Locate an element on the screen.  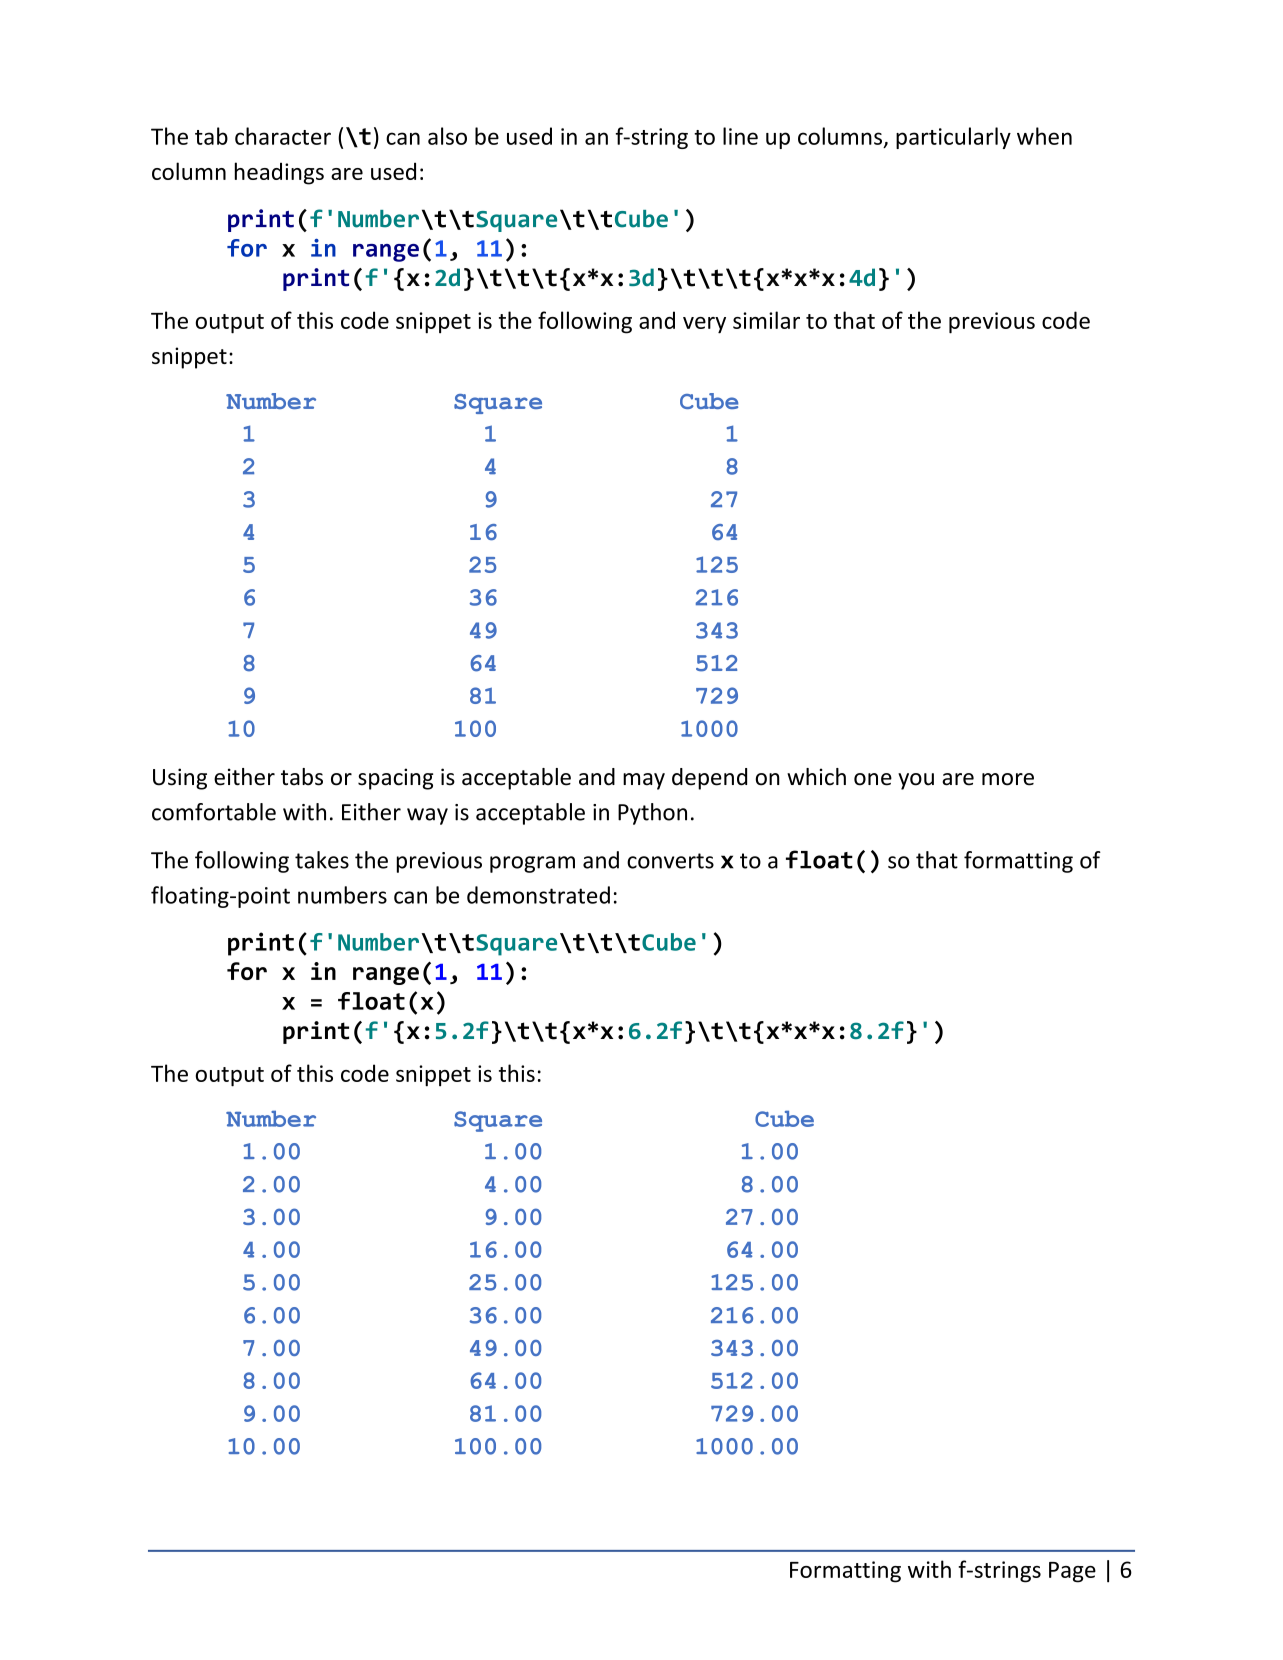
tabs is located at coordinates (302, 777).
